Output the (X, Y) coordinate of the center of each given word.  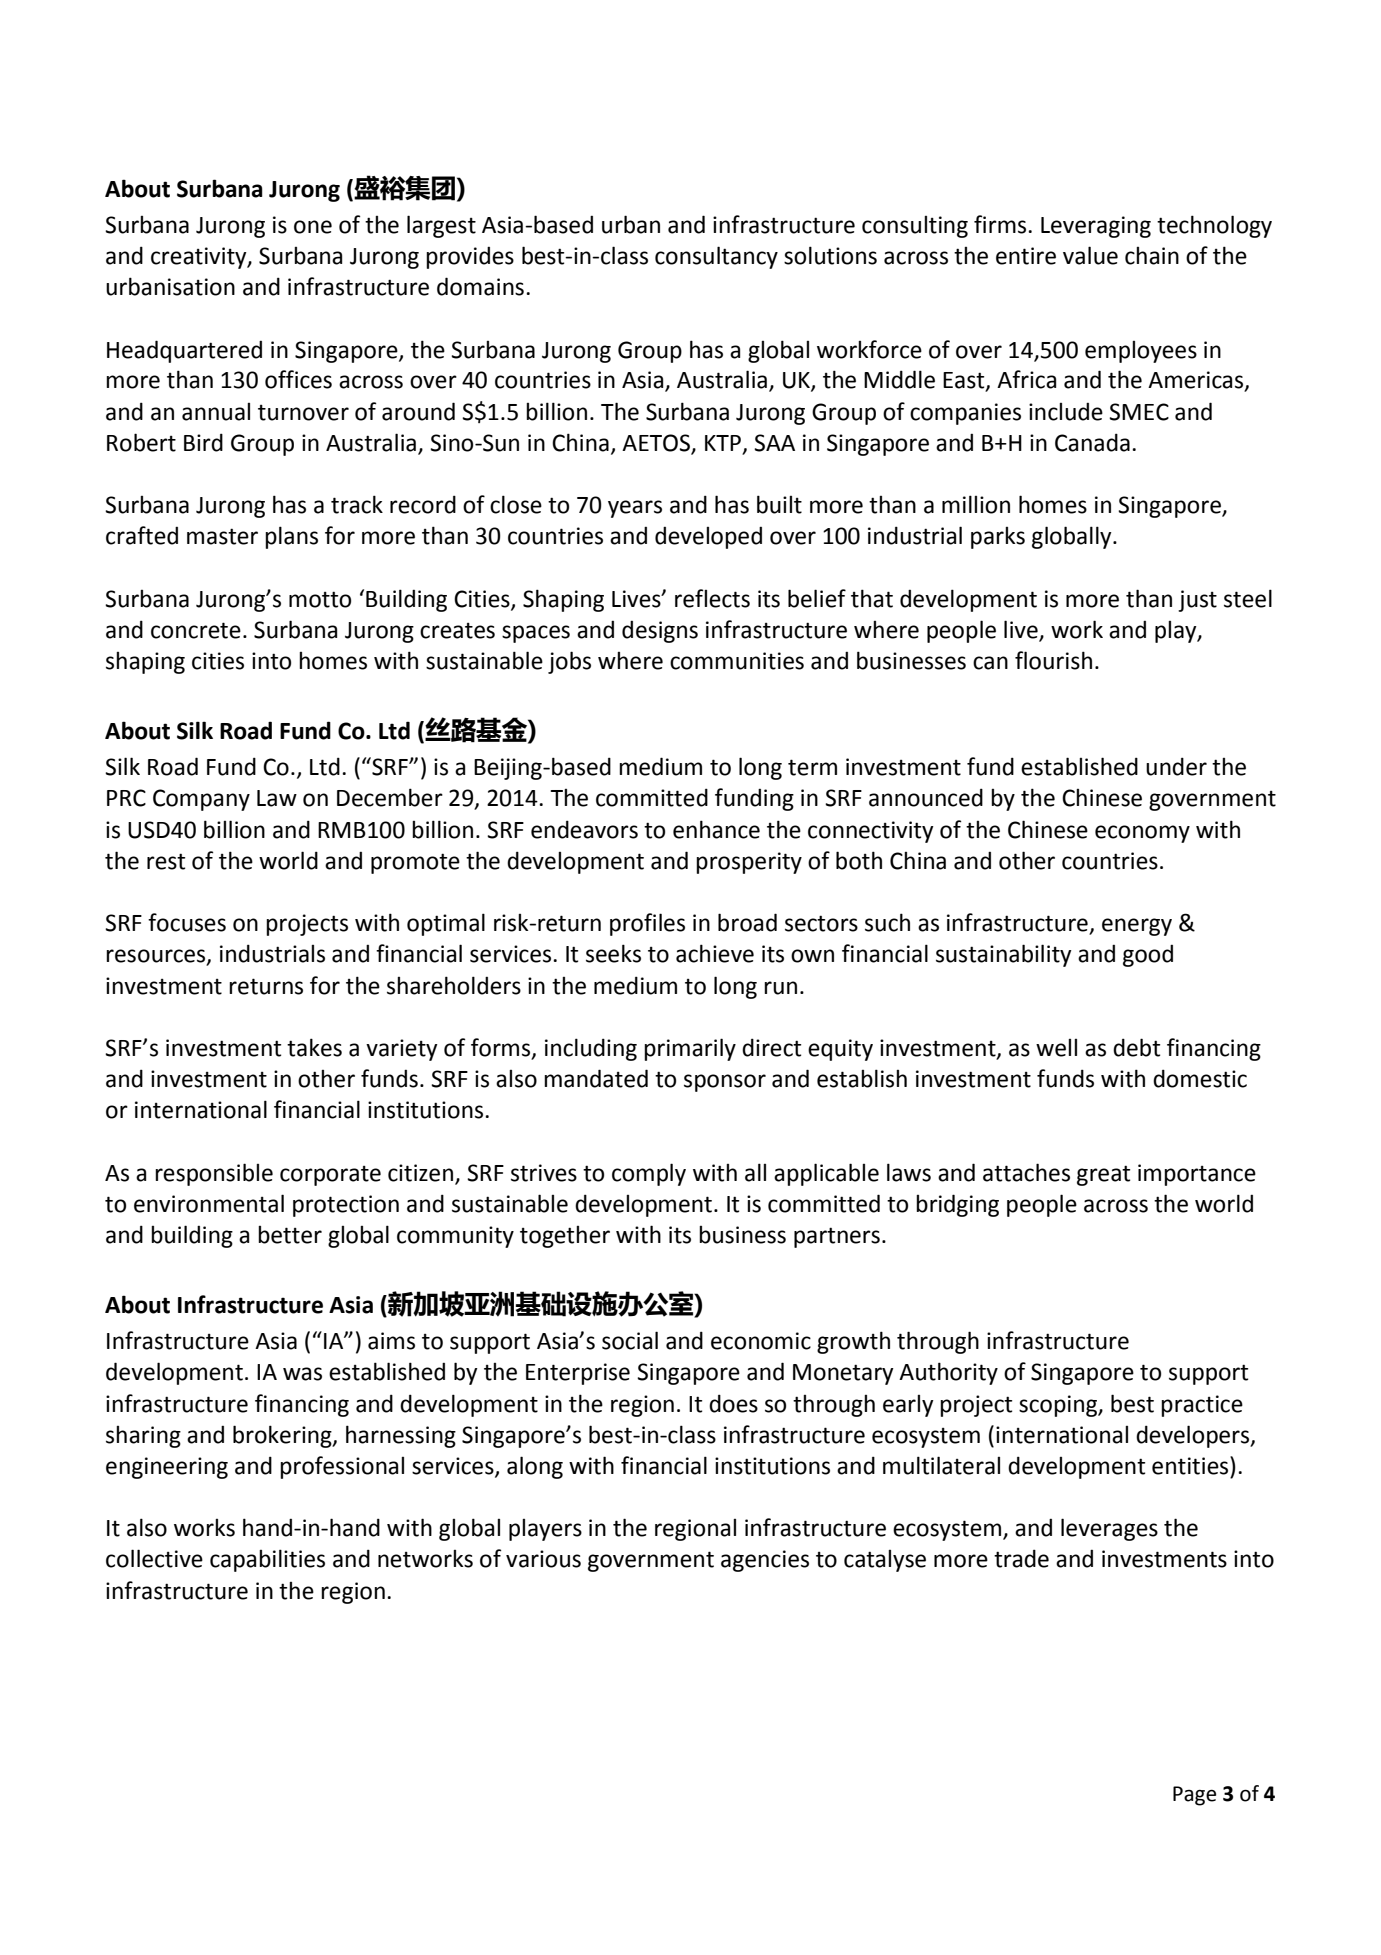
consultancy (716, 257)
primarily (690, 1049)
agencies (765, 1561)
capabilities (267, 1560)
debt (1136, 1047)
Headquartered (184, 351)
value (1090, 255)
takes (314, 1047)
